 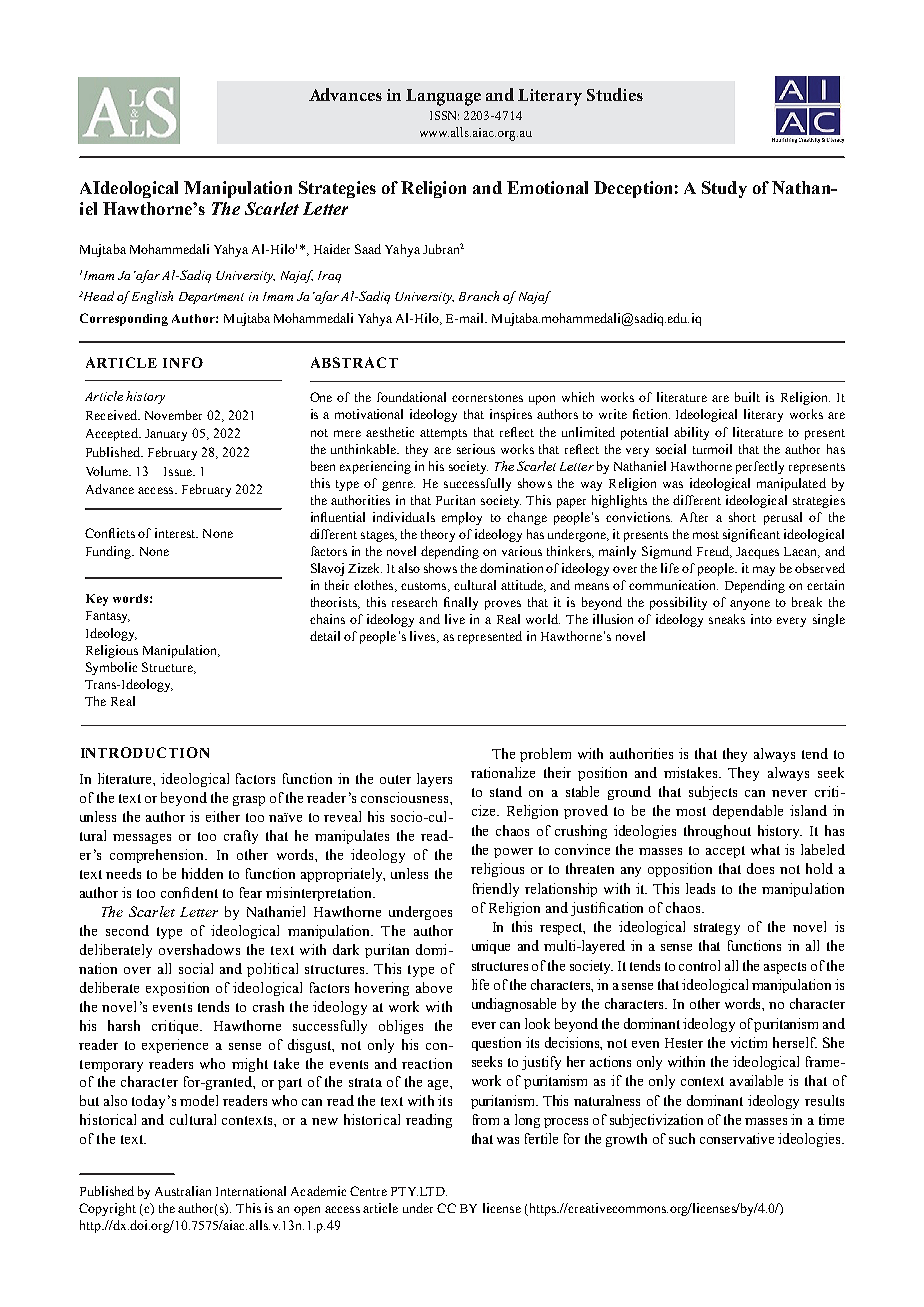 I want to click on perfectly, so click(x=760, y=467).
